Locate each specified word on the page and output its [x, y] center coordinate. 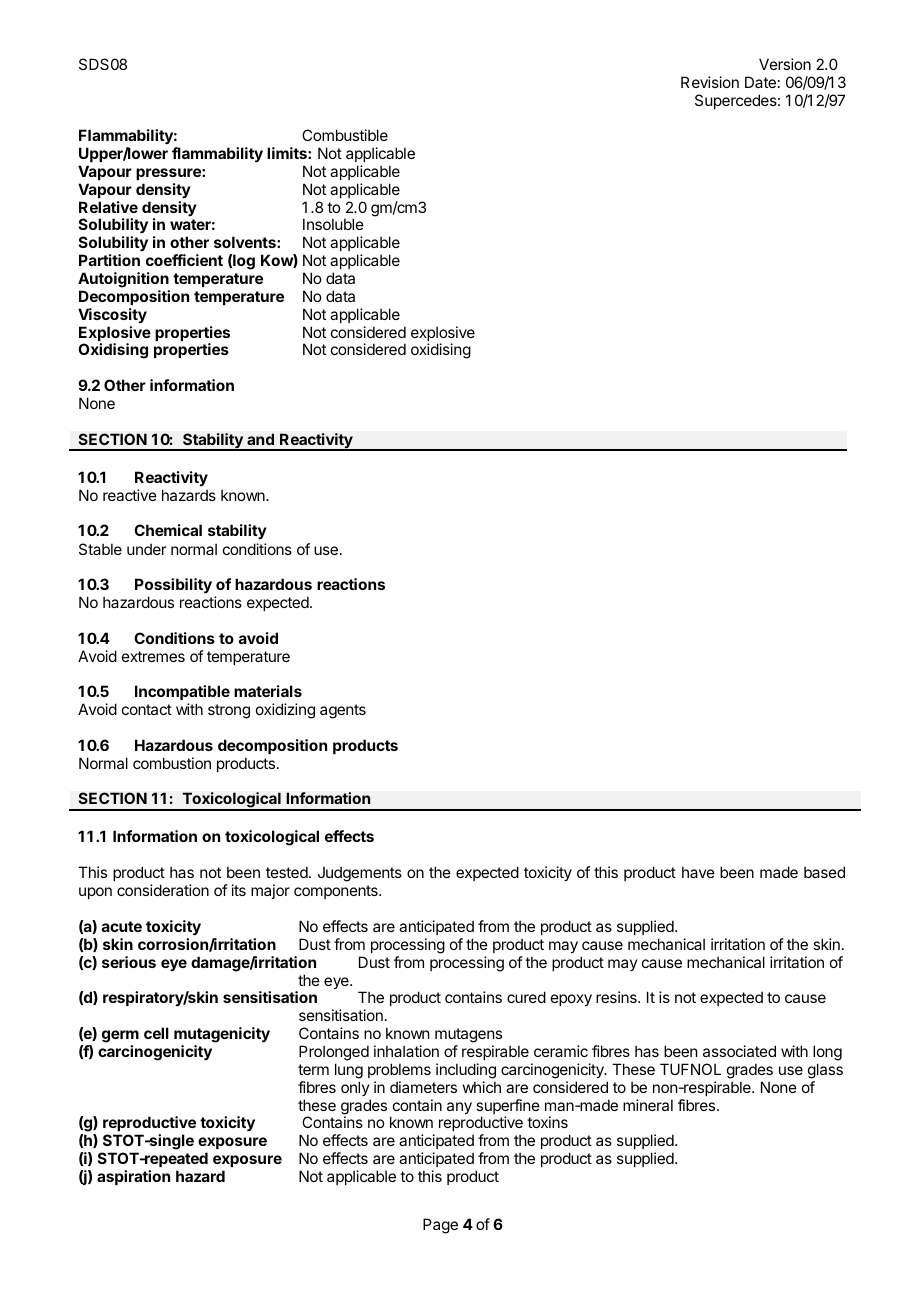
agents [343, 711]
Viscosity [112, 315]
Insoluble [333, 224]
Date [760, 82]
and [260, 439]
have [698, 872]
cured [526, 997]
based [824, 872]
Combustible [345, 135]
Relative [108, 207]
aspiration [133, 1177]
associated [739, 1051]
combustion [172, 763]
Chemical [168, 530]
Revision [710, 82]
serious [129, 962]
